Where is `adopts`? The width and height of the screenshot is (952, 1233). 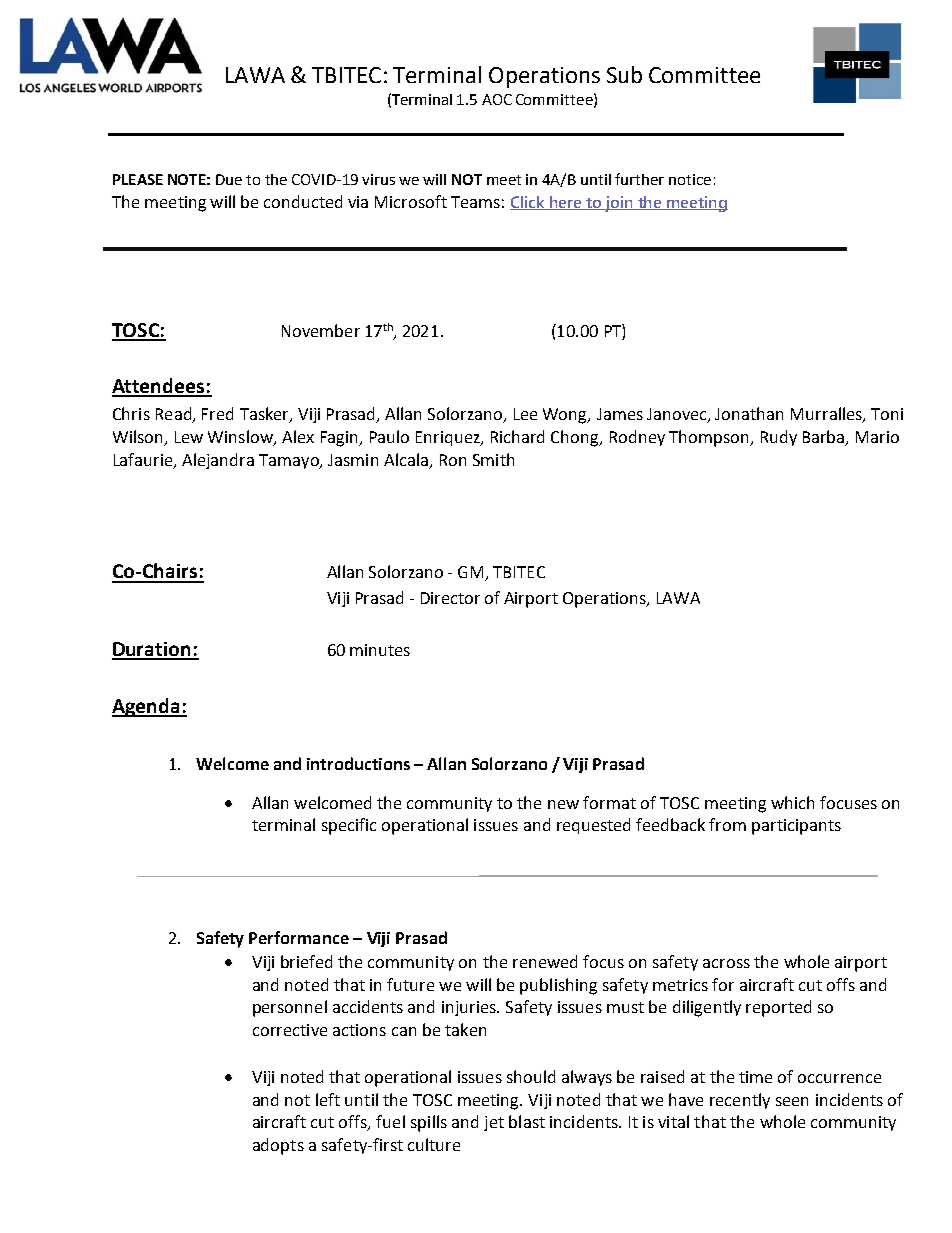
adopts is located at coordinates (278, 1146).
